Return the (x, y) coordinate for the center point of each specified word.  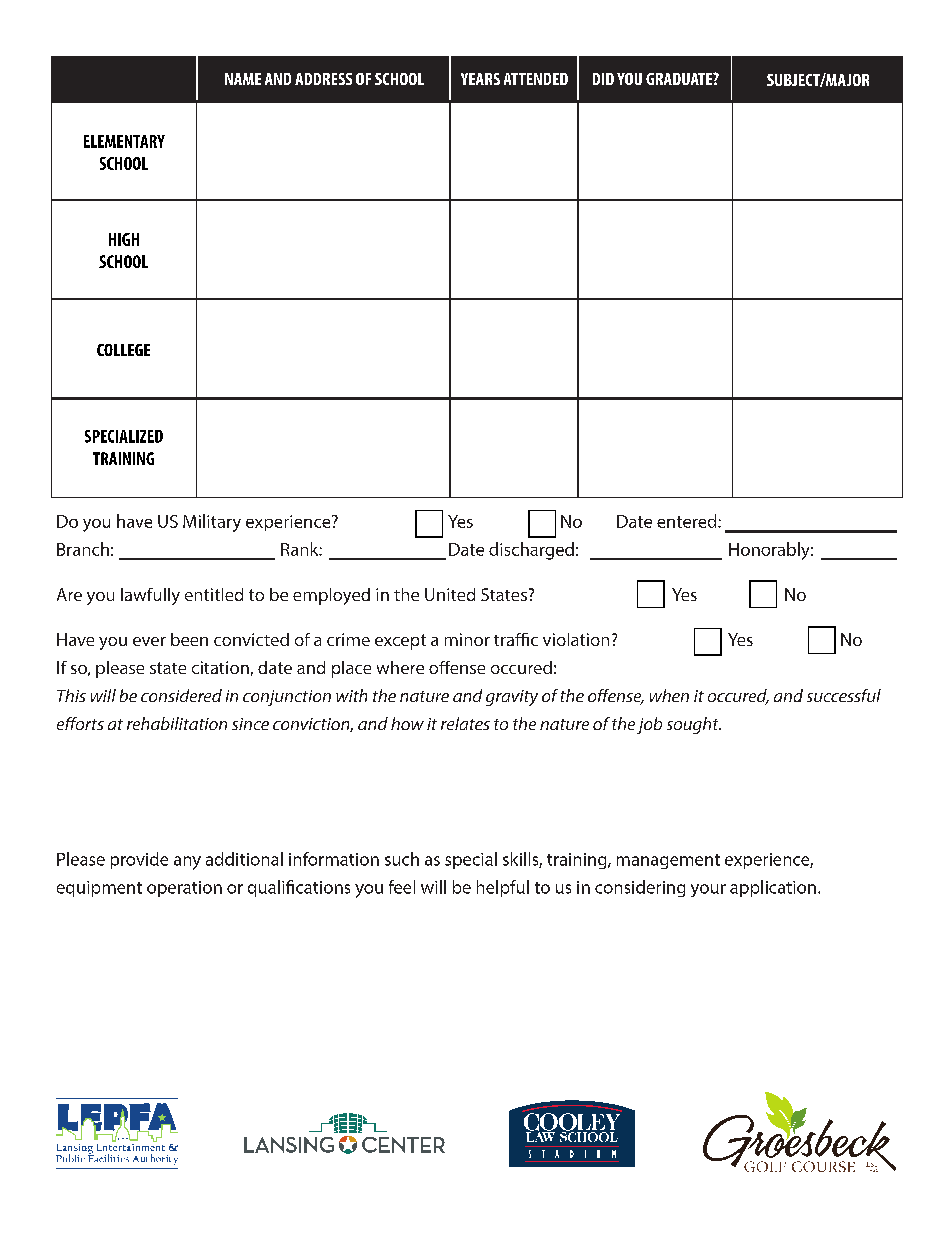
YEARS (480, 79)
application (773, 888)
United (450, 594)
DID (603, 79)
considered (181, 695)
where (400, 667)
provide (139, 860)
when (669, 695)
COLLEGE (123, 350)
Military (212, 523)
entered (688, 521)
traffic (516, 639)
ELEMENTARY (124, 141)
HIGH (124, 239)
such (402, 859)
